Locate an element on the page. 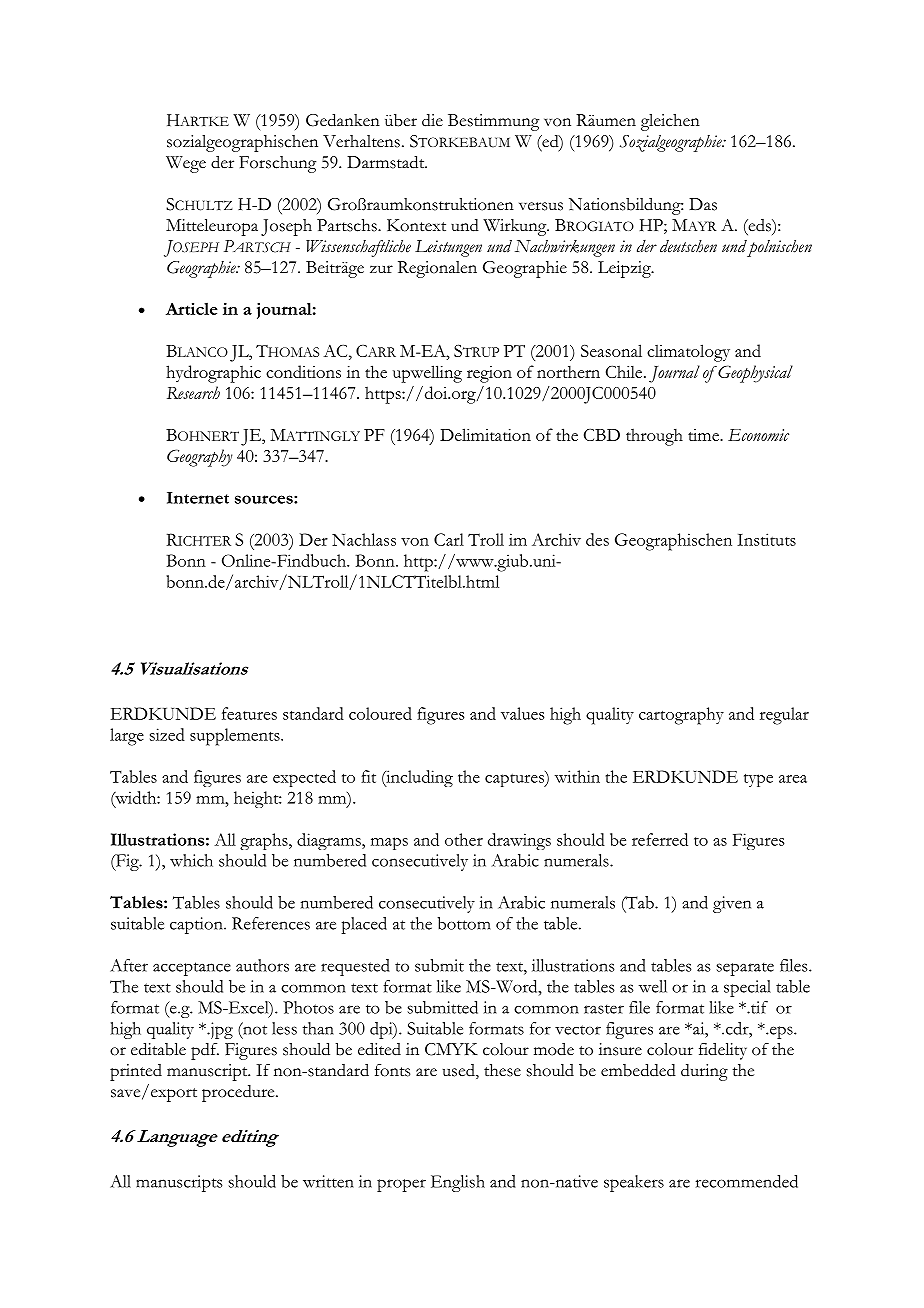 The image size is (924, 1308). Das is located at coordinates (703, 204).
